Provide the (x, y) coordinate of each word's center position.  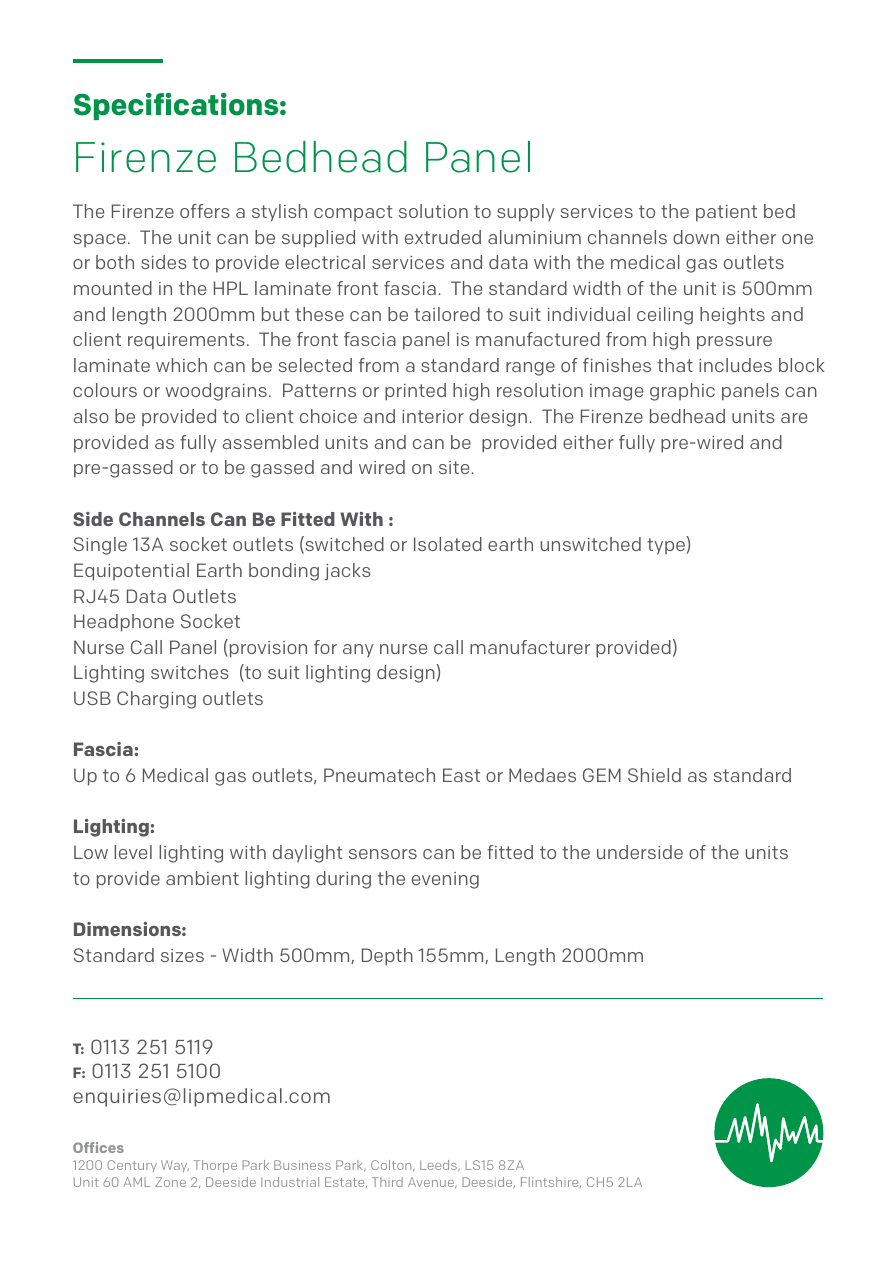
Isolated (448, 544)
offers (205, 211)
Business (302, 1165)
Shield (654, 775)
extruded (443, 237)
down (696, 237)
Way (175, 1166)
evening (445, 880)
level (133, 852)
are (794, 418)
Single (100, 546)
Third (387, 1182)
